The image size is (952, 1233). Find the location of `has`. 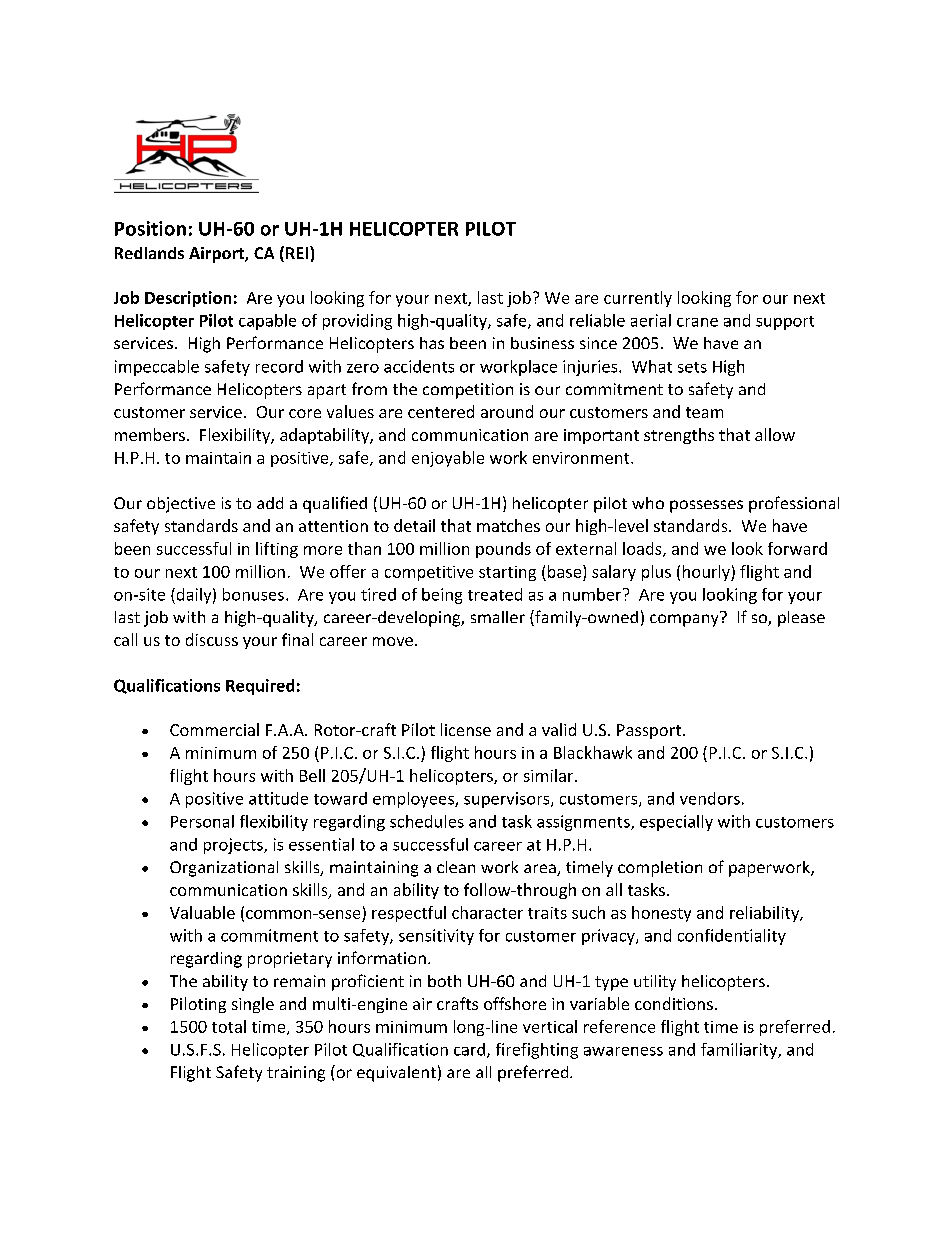

has is located at coordinates (432, 343).
